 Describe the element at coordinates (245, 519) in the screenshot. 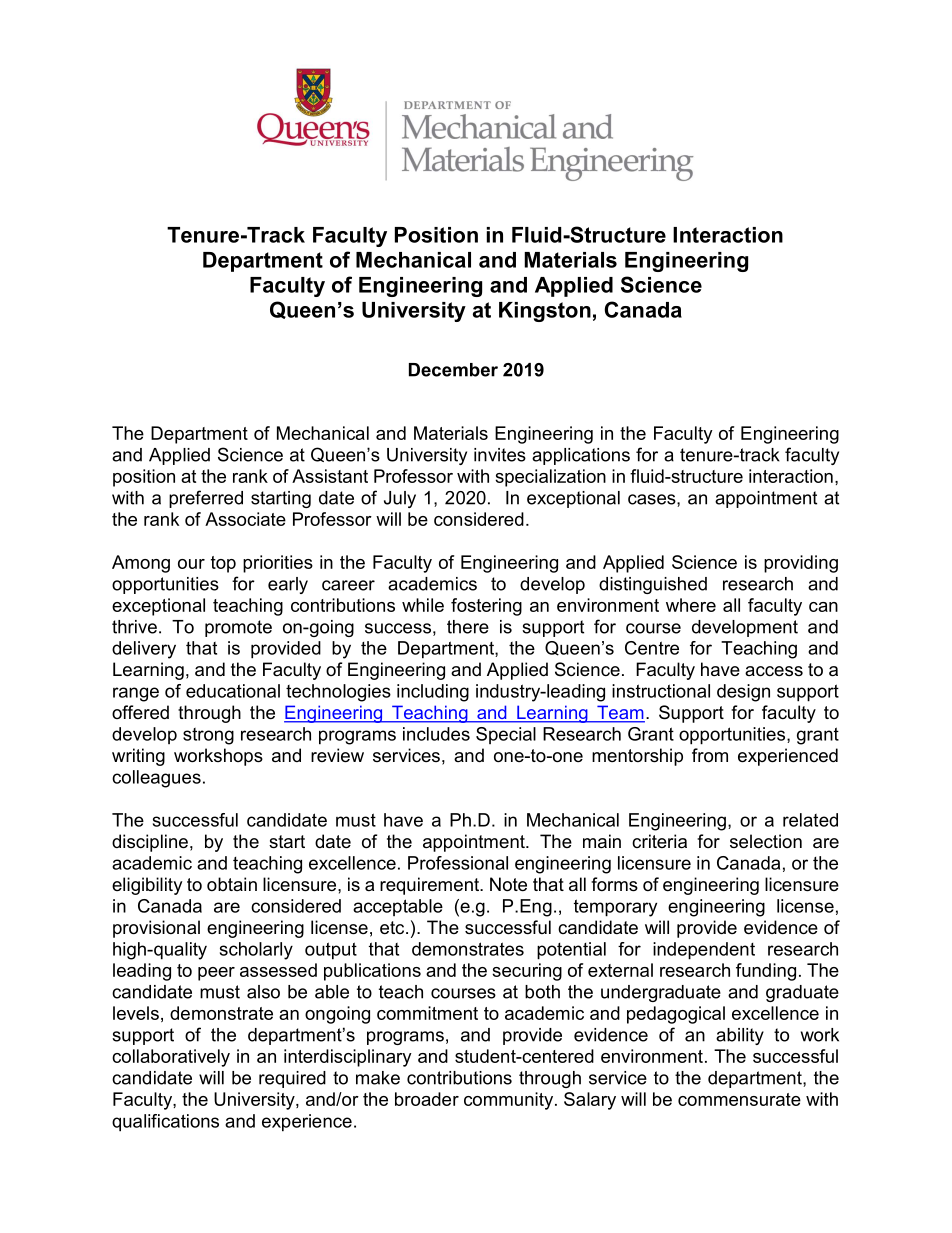

I see `Associate` at that location.
